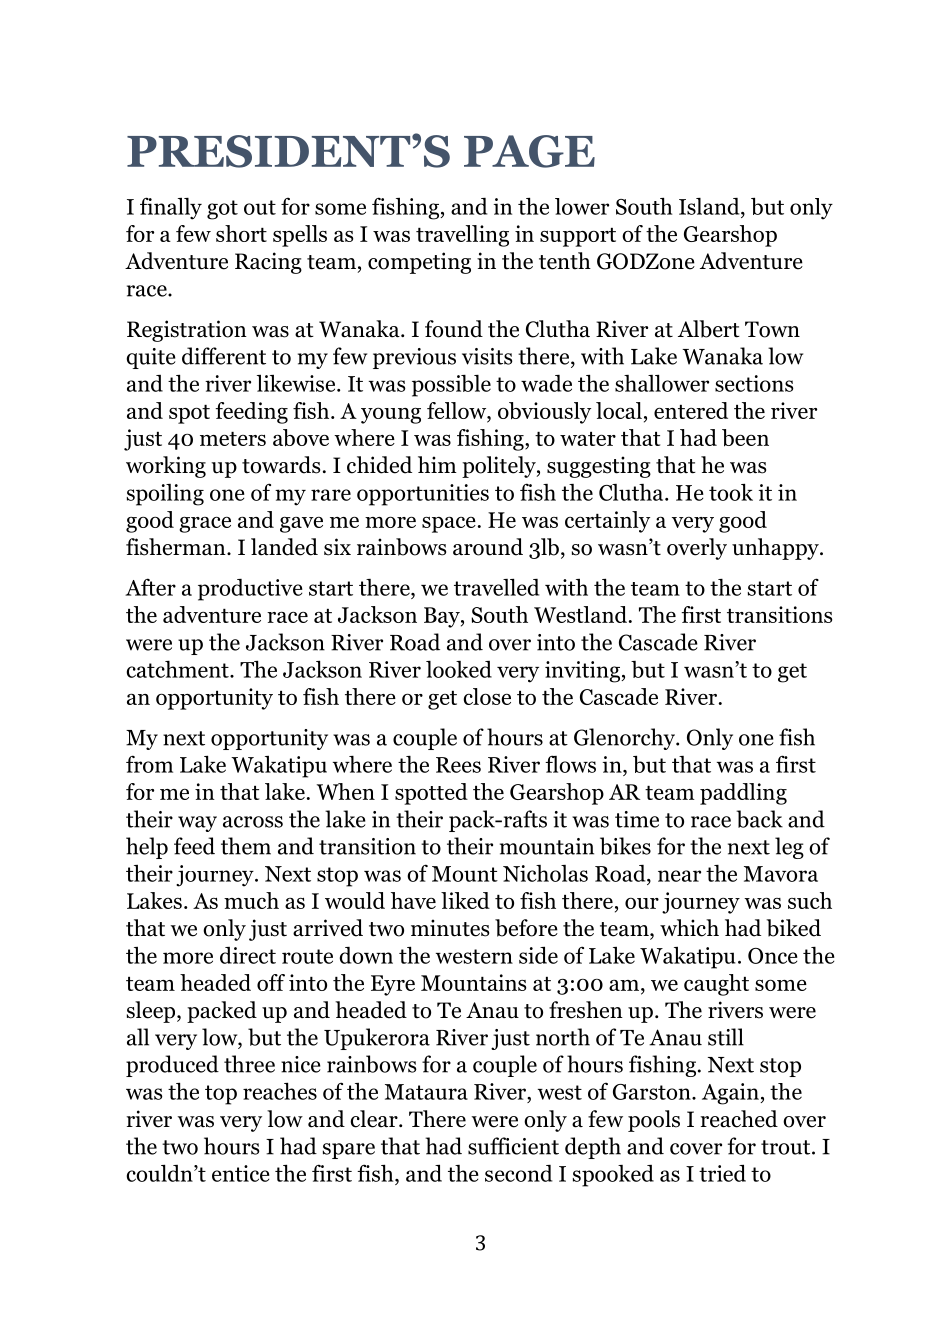  I want to click on Rees, so click(458, 765).
